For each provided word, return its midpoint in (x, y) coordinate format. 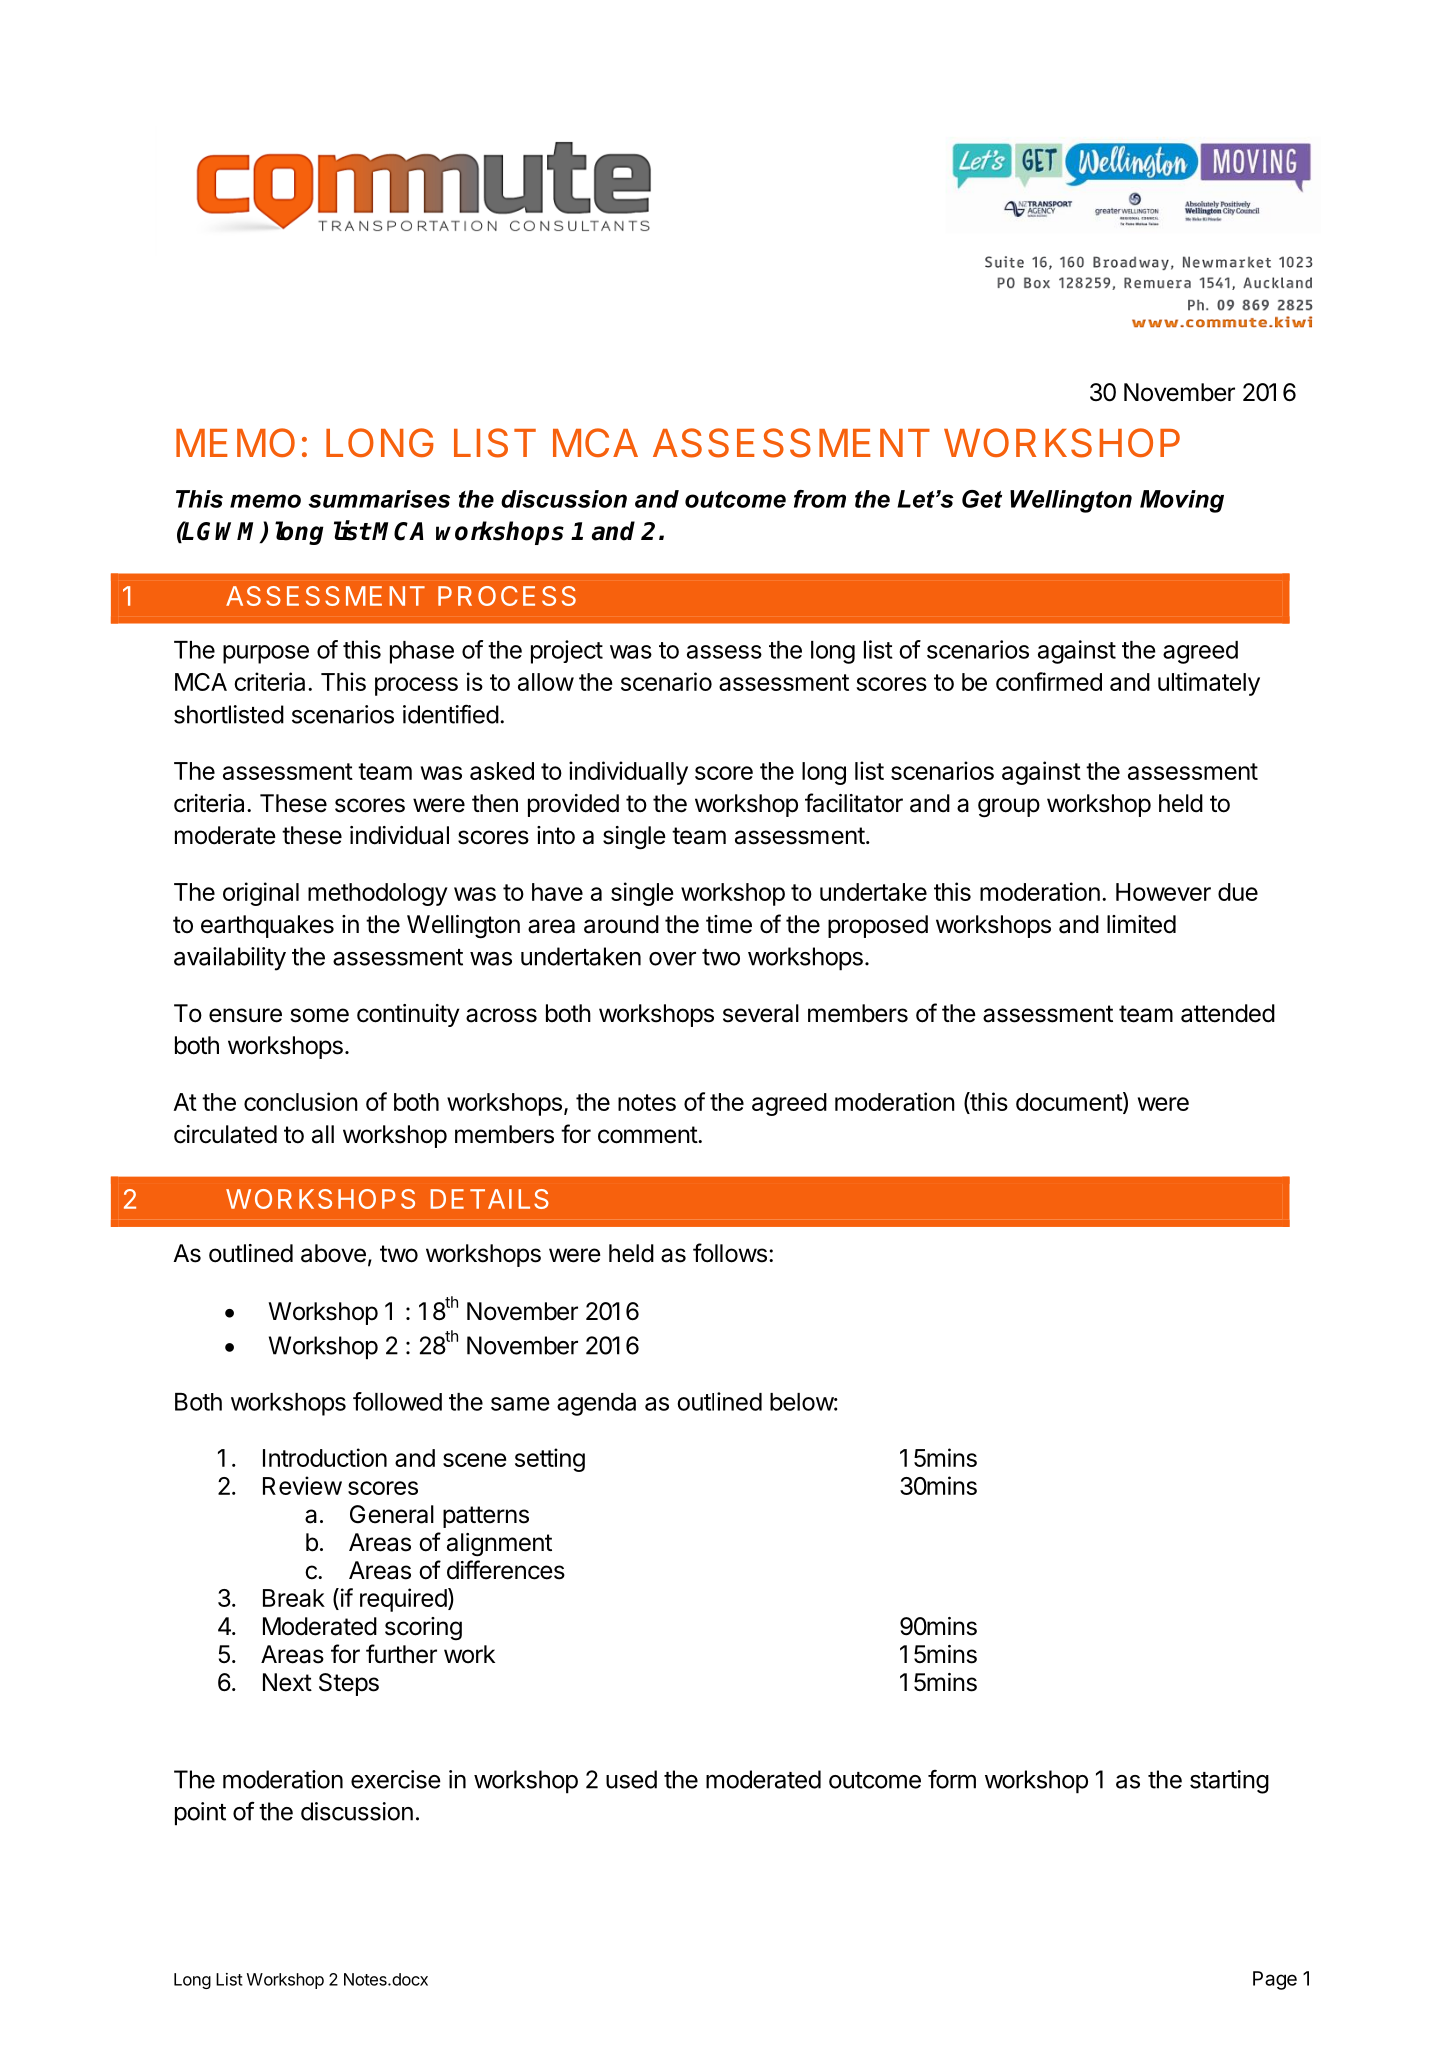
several (761, 1013)
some (320, 1015)
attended (1228, 1013)
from (820, 499)
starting (1229, 1782)
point (200, 1814)
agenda (596, 1404)
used (631, 1779)
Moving (1182, 501)
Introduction (325, 1457)
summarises (379, 499)
